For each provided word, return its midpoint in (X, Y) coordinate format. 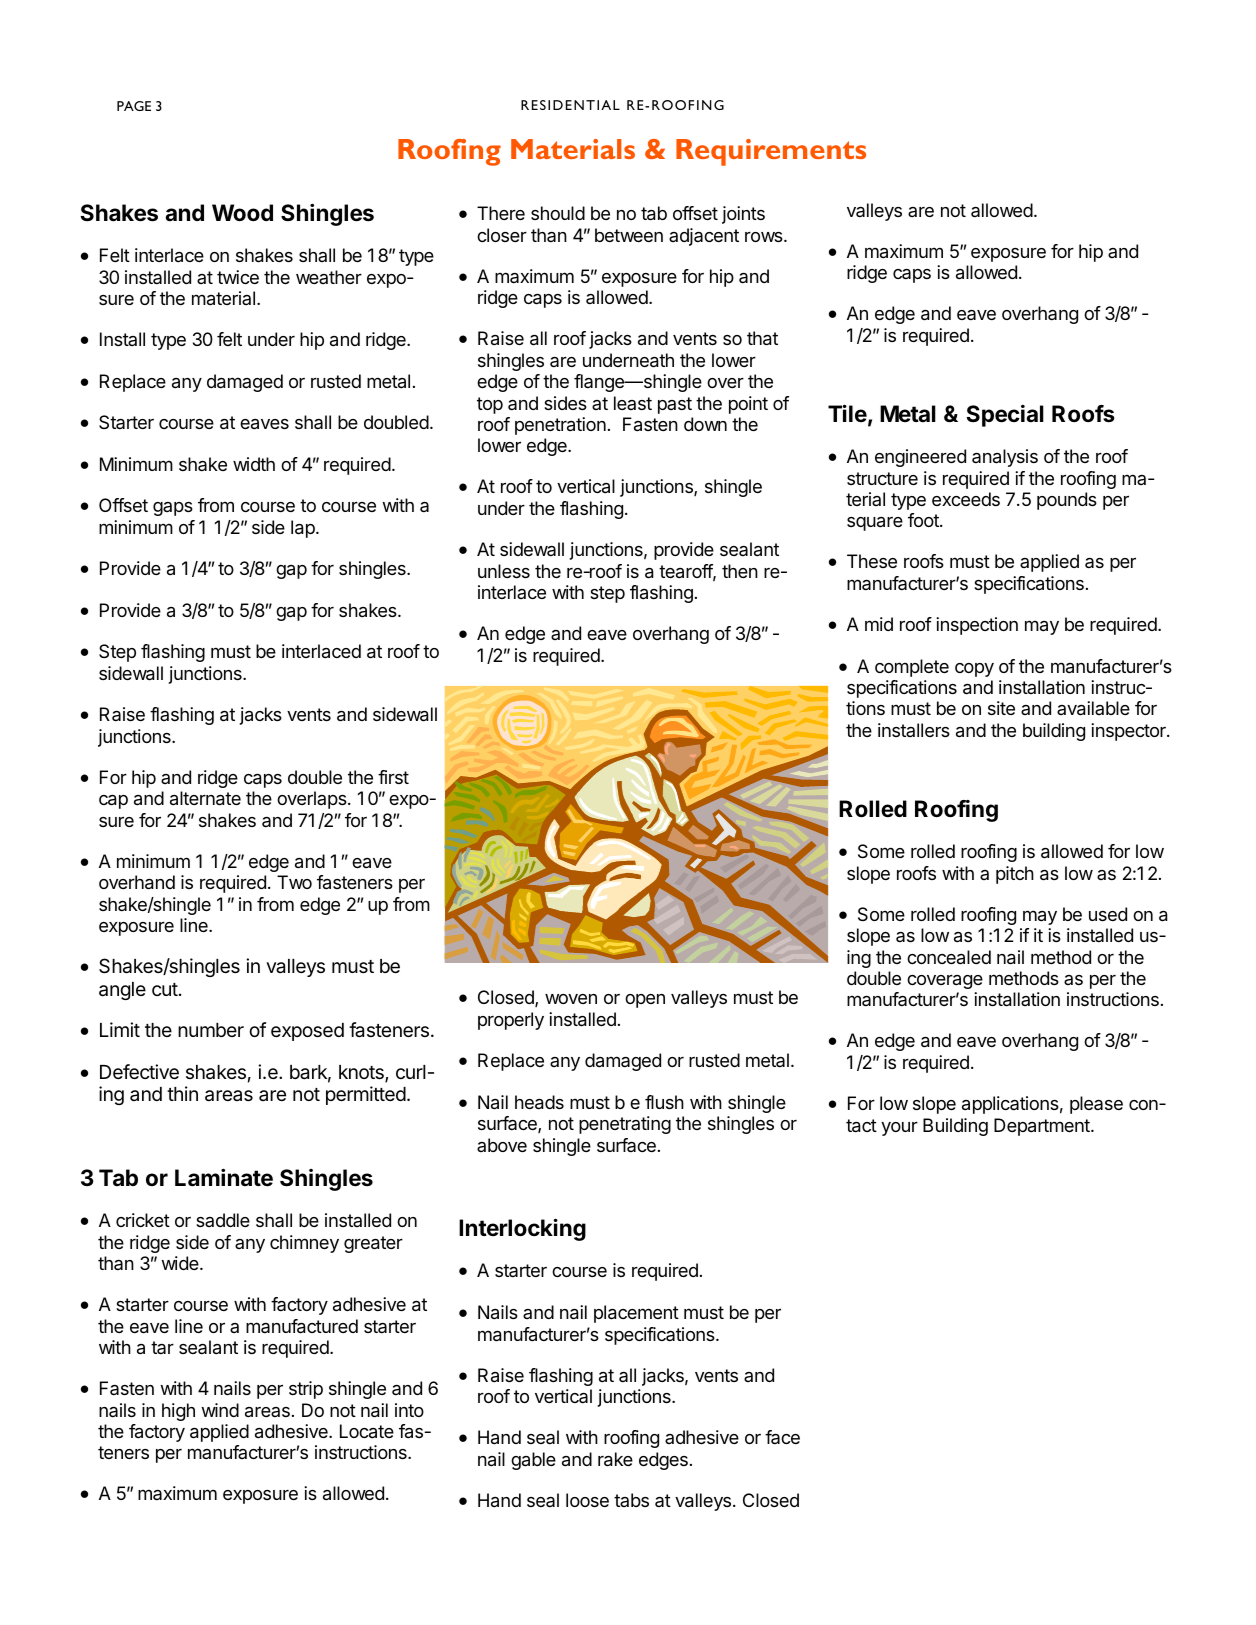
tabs (631, 1500)
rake (615, 1459)
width (254, 464)
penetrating (625, 1125)
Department (1043, 1127)
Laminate (224, 1178)
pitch (1015, 875)
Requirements (771, 152)
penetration (560, 426)
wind (220, 1410)
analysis (1005, 458)
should (558, 213)
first (393, 777)
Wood (242, 213)
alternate (205, 798)
